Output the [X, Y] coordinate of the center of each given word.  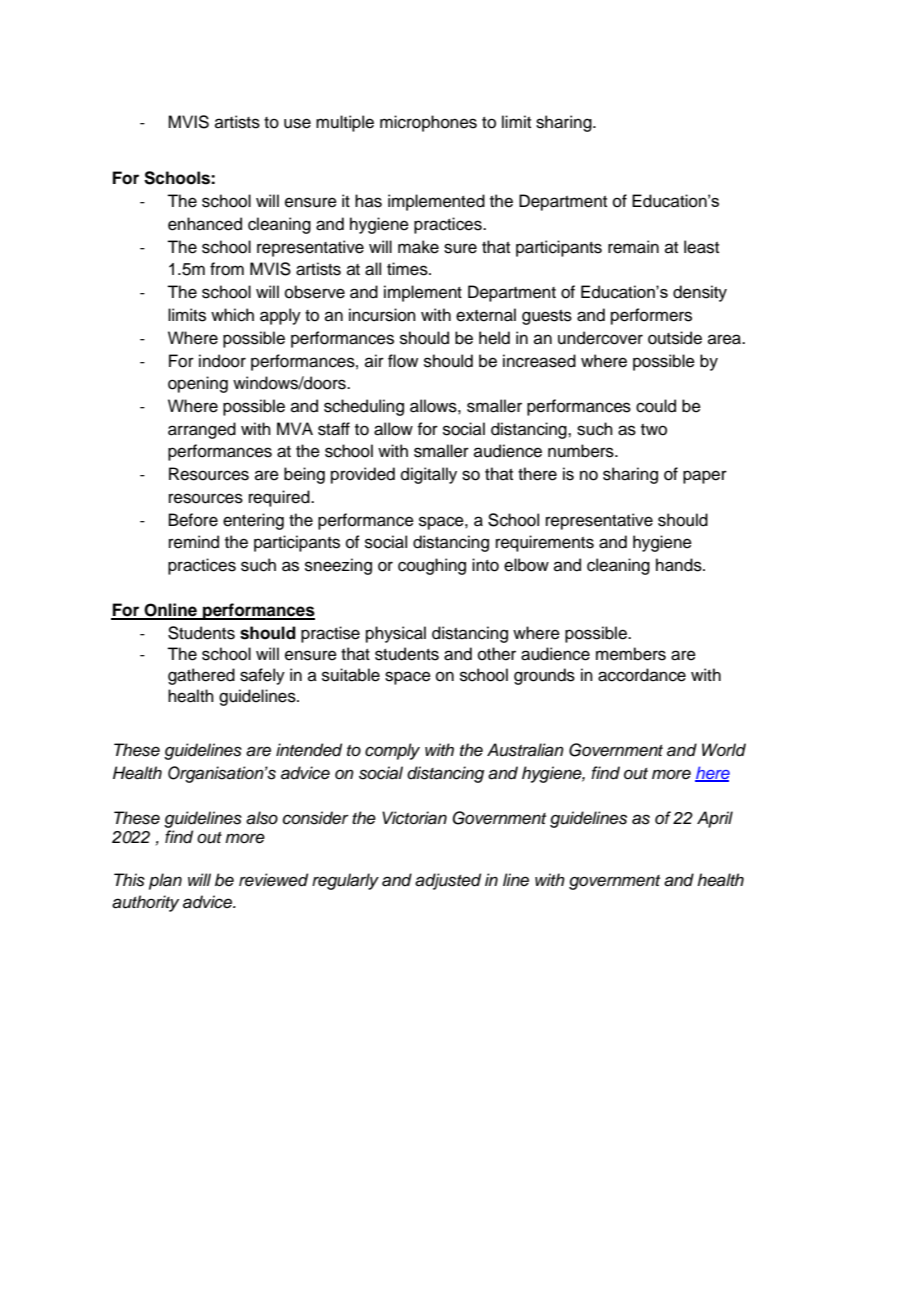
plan [165, 881]
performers [651, 316]
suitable [351, 675]
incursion [382, 315]
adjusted [448, 881]
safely [262, 676]
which [232, 315]
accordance [642, 675]
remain [633, 247]
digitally [429, 475]
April [715, 819]
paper [705, 477]
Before [193, 520]
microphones [428, 123]
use [297, 123]
